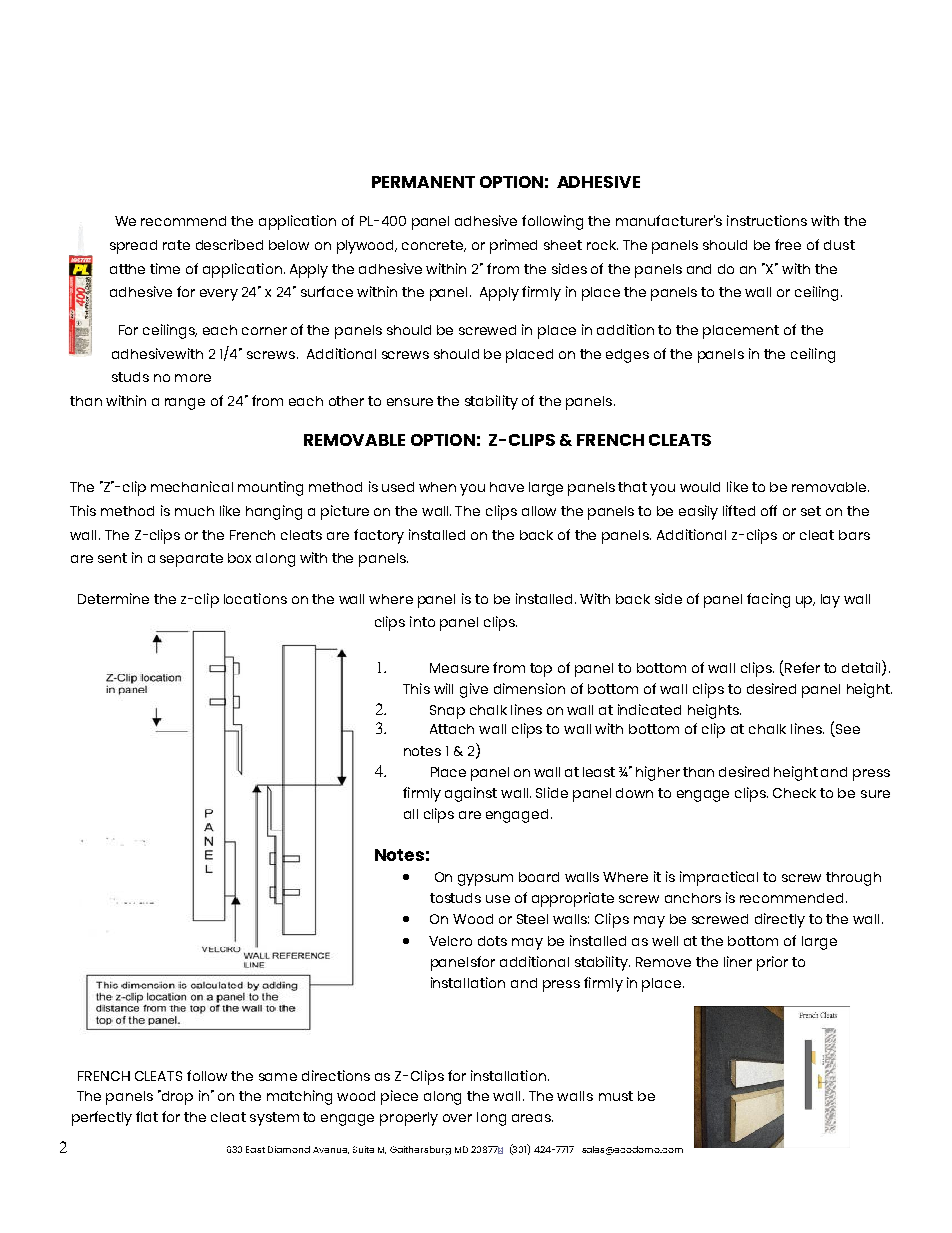 The height and width of the page is (1233, 952). I want to click on over, so click(457, 1118).
